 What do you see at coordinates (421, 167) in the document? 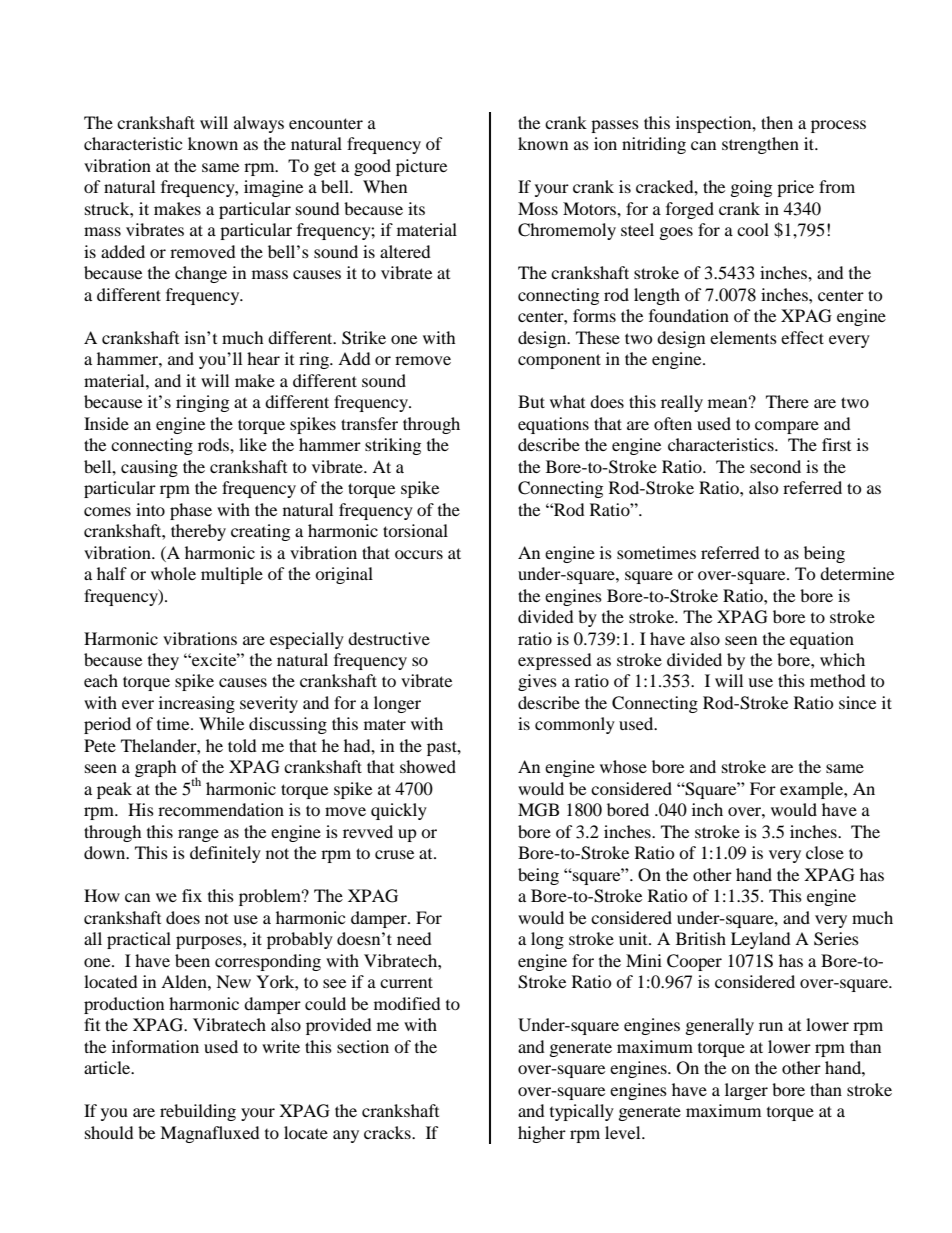
I see `picture` at bounding box center [421, 167].
